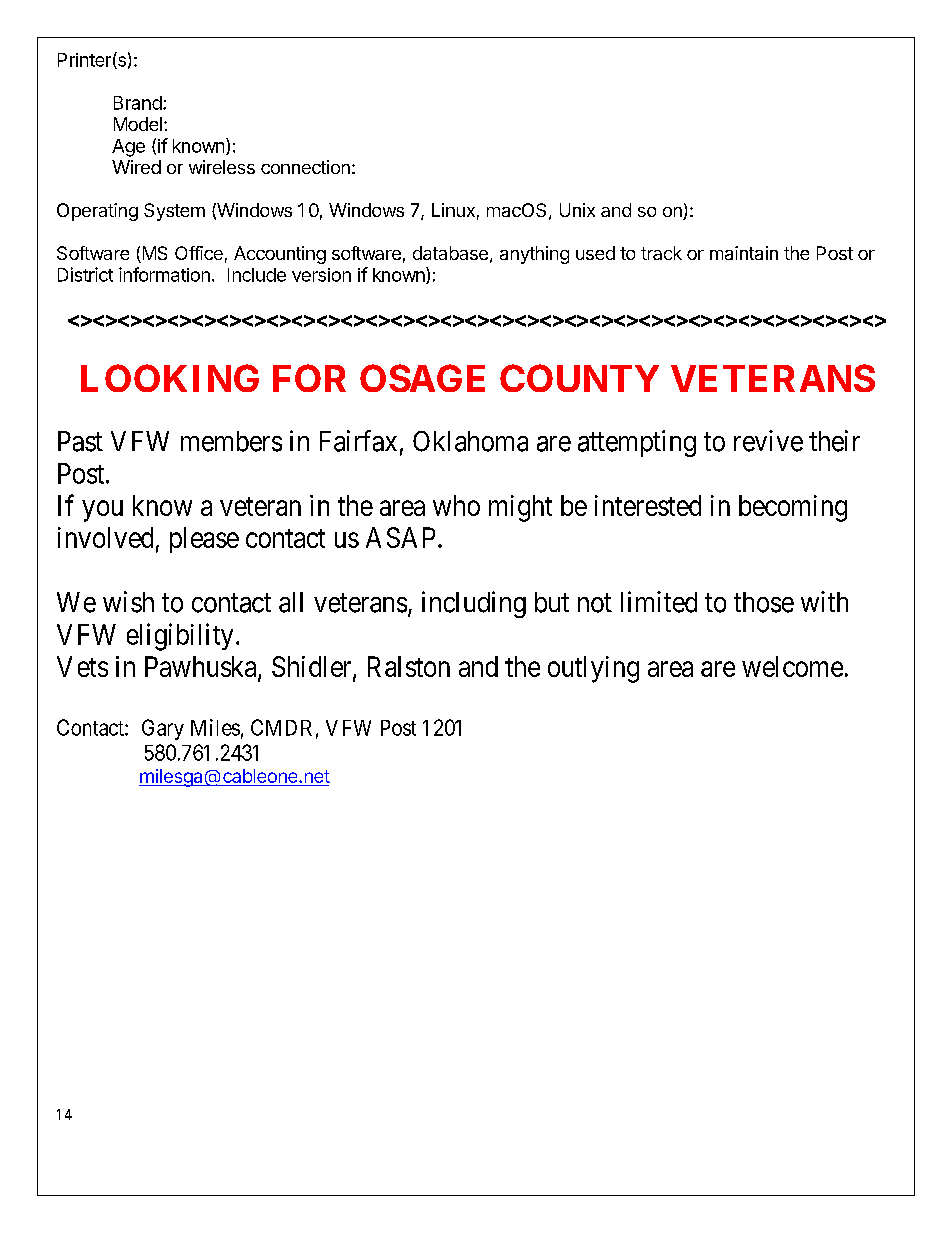 The height and width of the page is (1233, 952). Describe the element at coordinates (305, 167) in the page. I see `connection` at that location.
